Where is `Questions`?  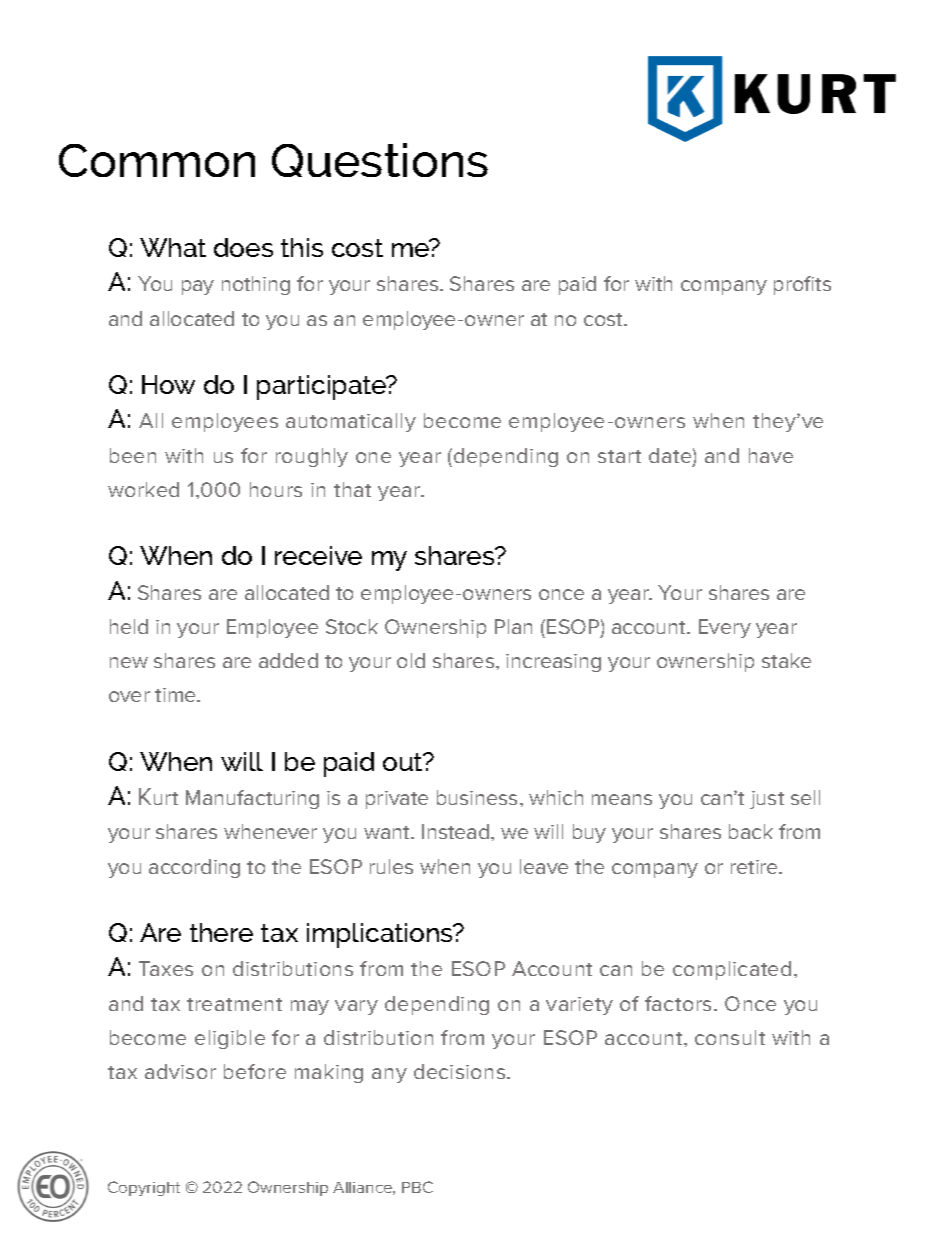 Questions is located at coordinates (380, 160).
